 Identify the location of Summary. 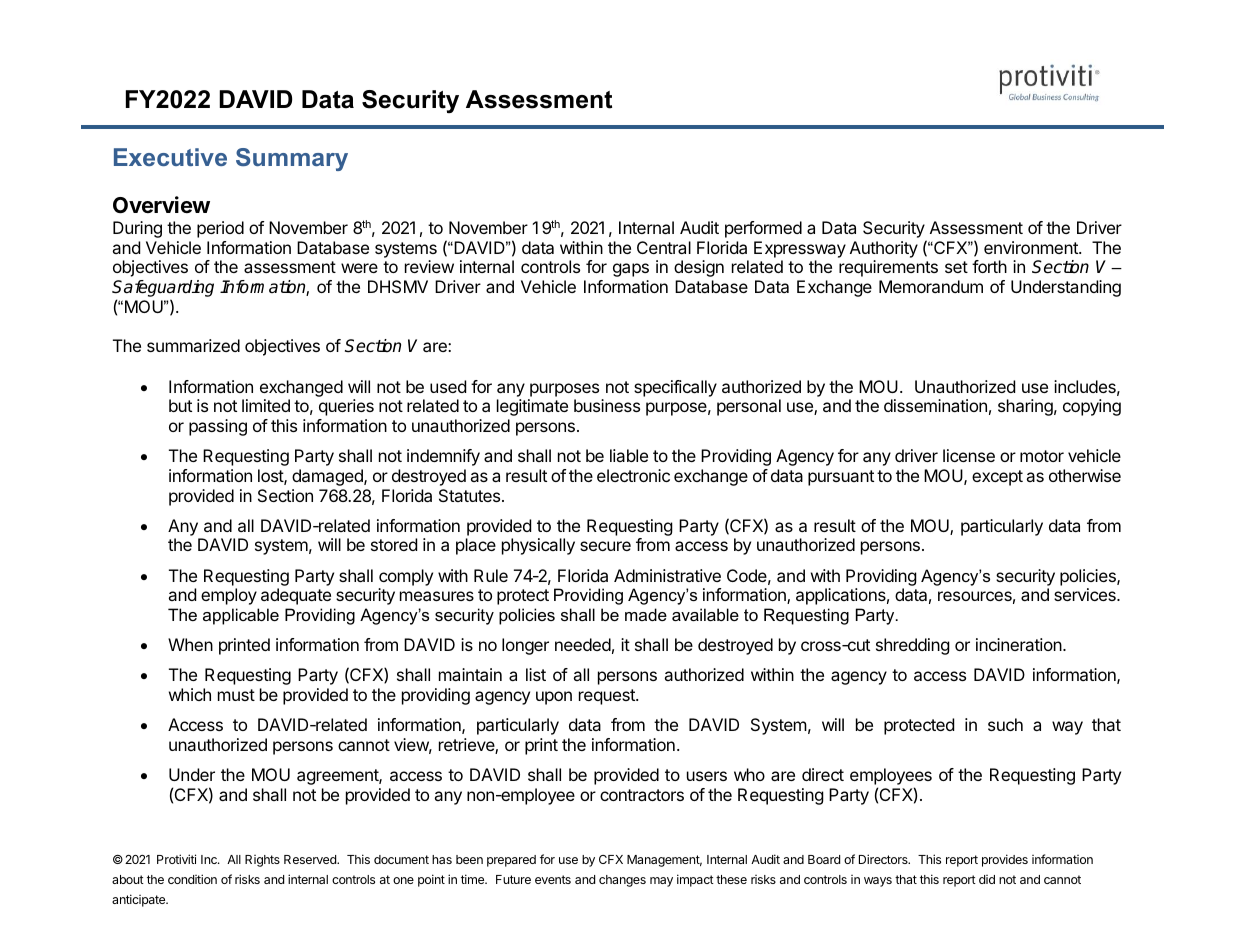
(292, 159).
